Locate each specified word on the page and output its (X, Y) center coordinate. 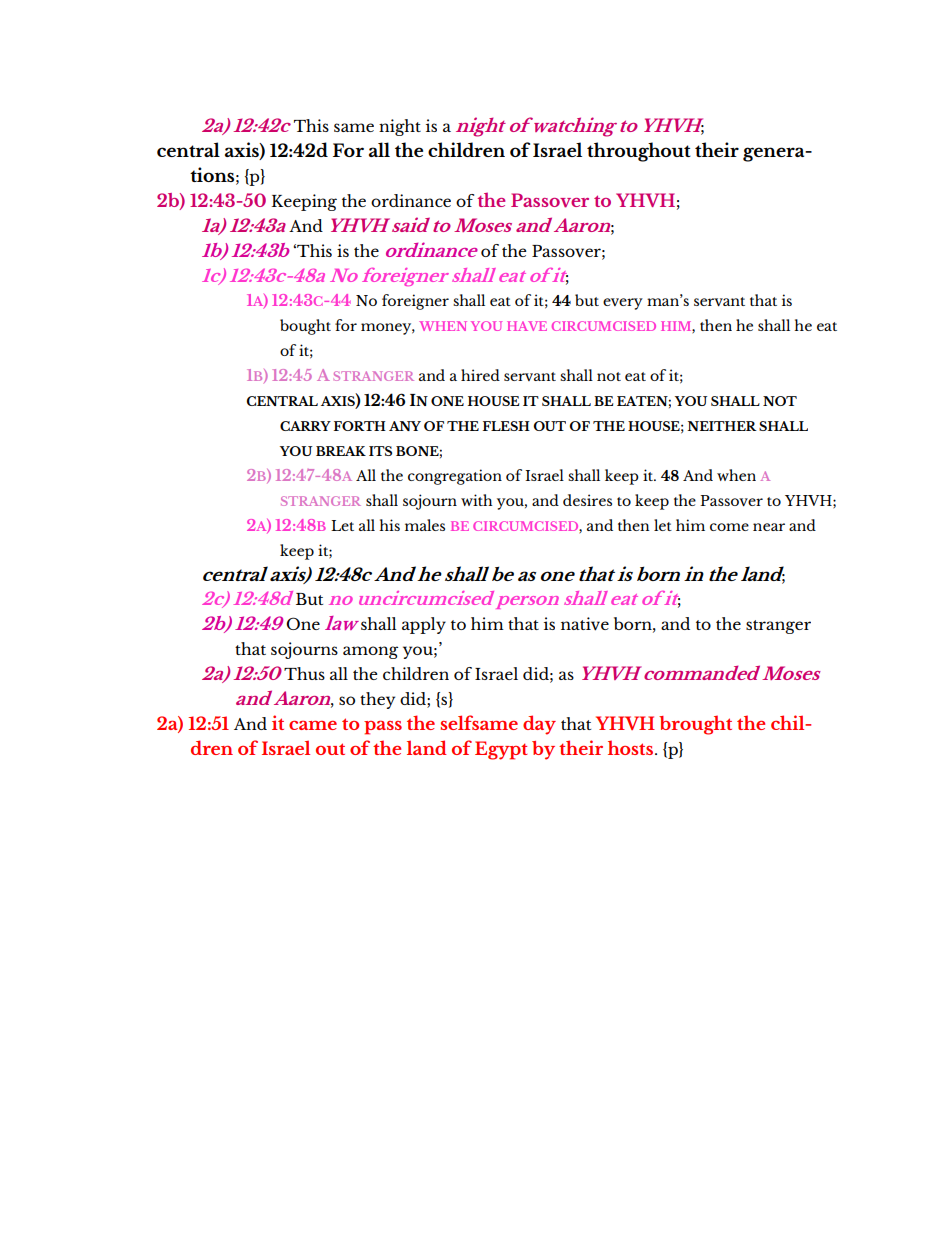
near (769, 527)
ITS (380, 451)
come (729, 527)
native (585, 624)
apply (424, 625)
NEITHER (722, 426)
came (313, 725)
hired (480, 375)
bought (305, 327)
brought (695, 725)
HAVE (527, 326)
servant (530, 376)
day (539, 725)
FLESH (506, 426)
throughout (639, 152)
